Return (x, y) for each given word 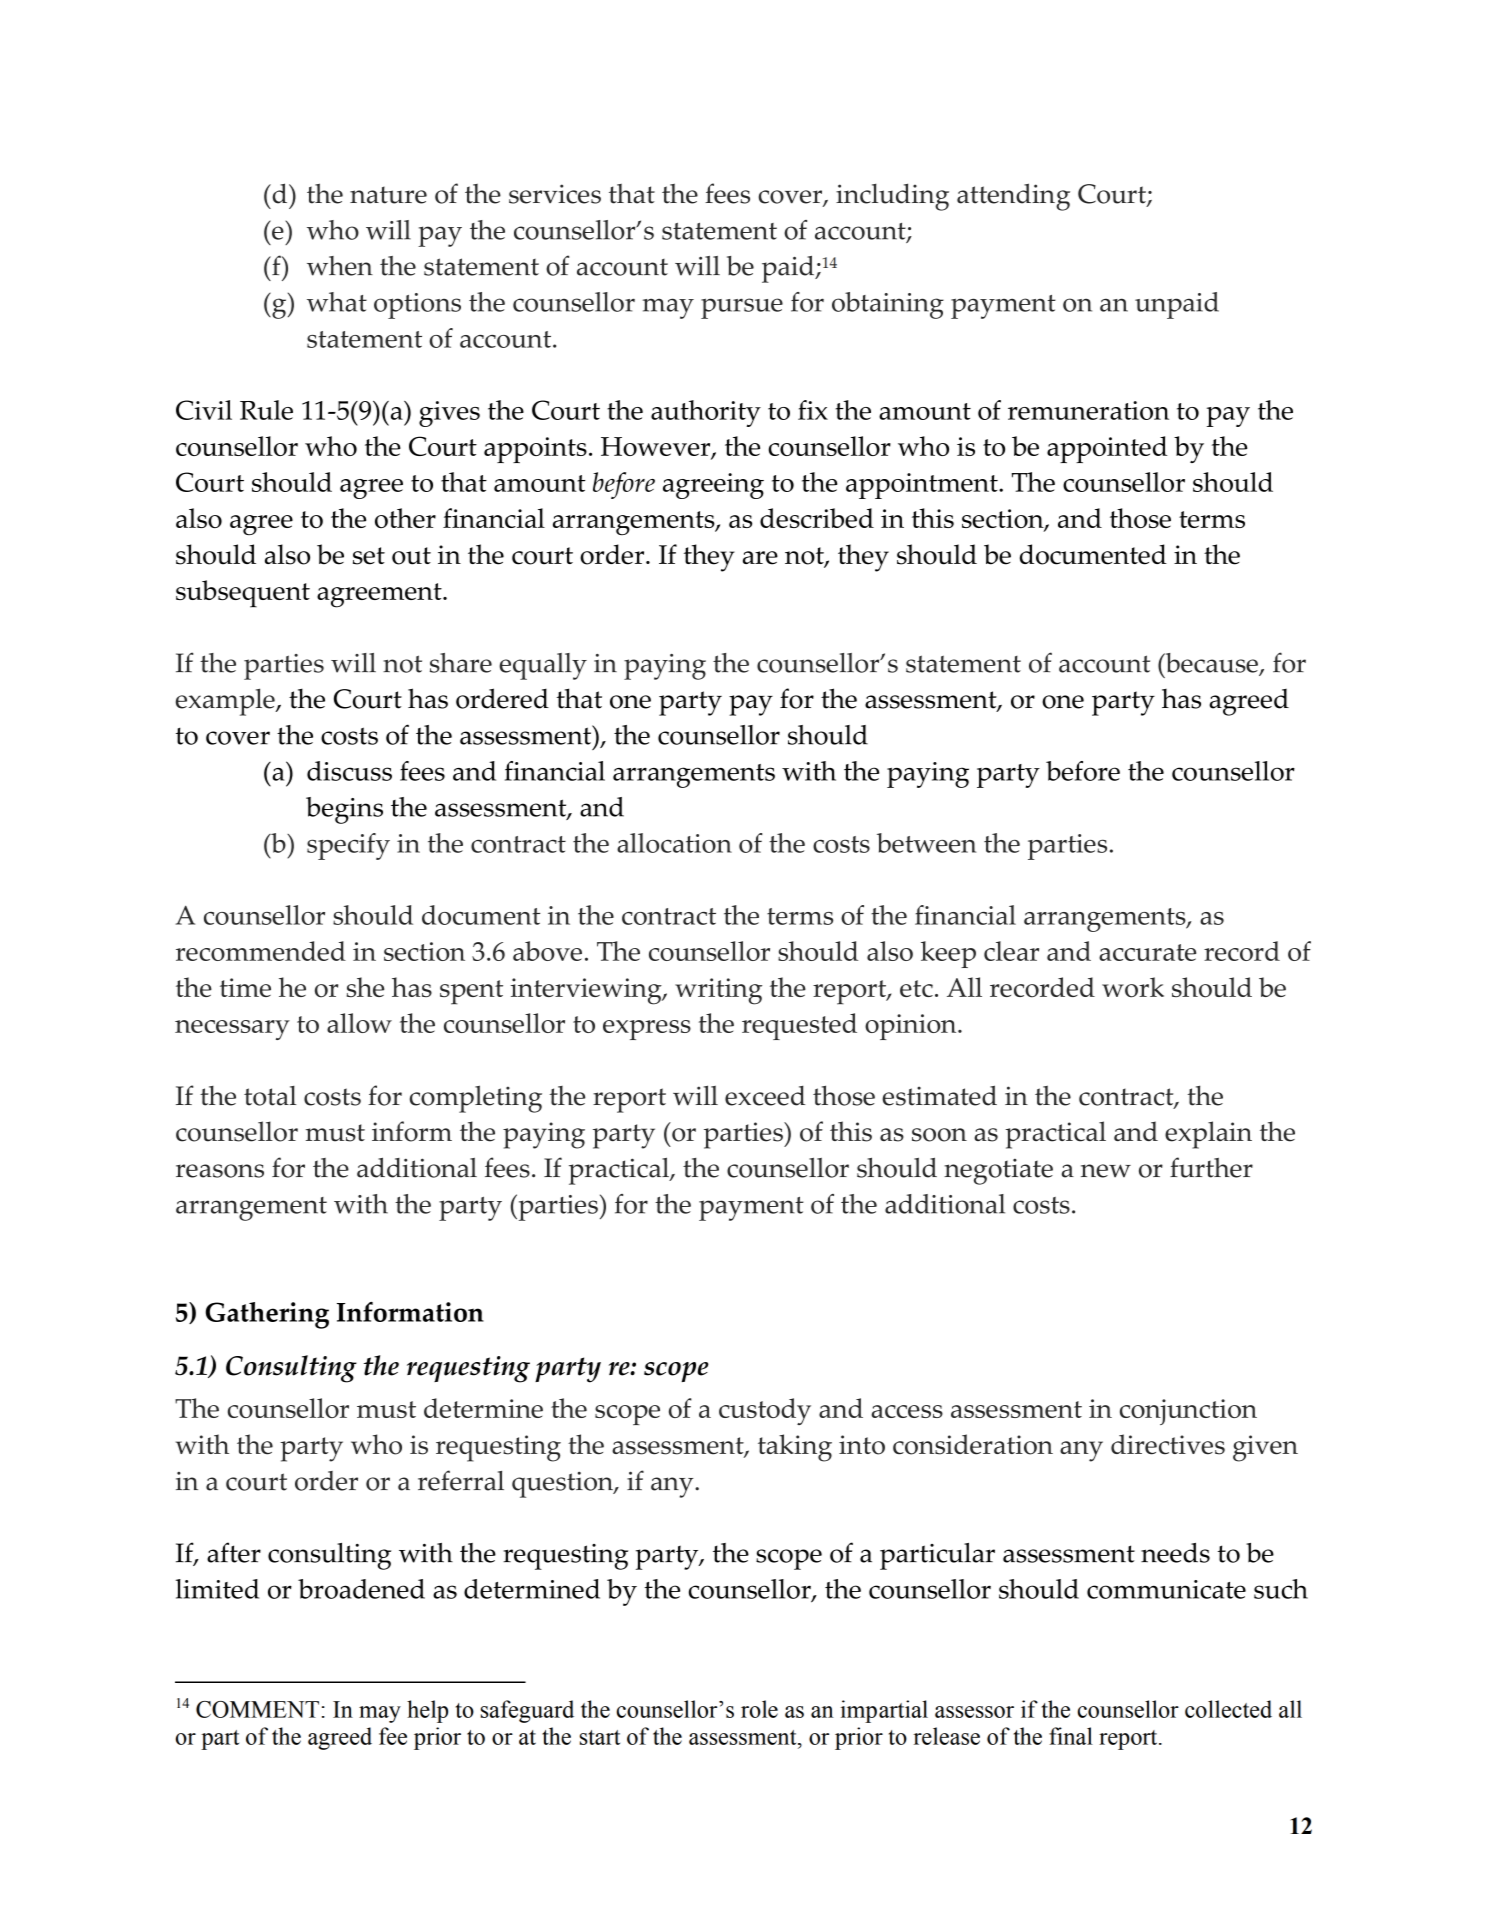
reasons (220, 1171)
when (340, 266)
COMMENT (257, 1709)
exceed (765, 1096)
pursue (742, 308)
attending (1013, 197)
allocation (674, 843)
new (1106, 1171)
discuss (349, 771)
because (1211, 664)
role (759, 1709)
